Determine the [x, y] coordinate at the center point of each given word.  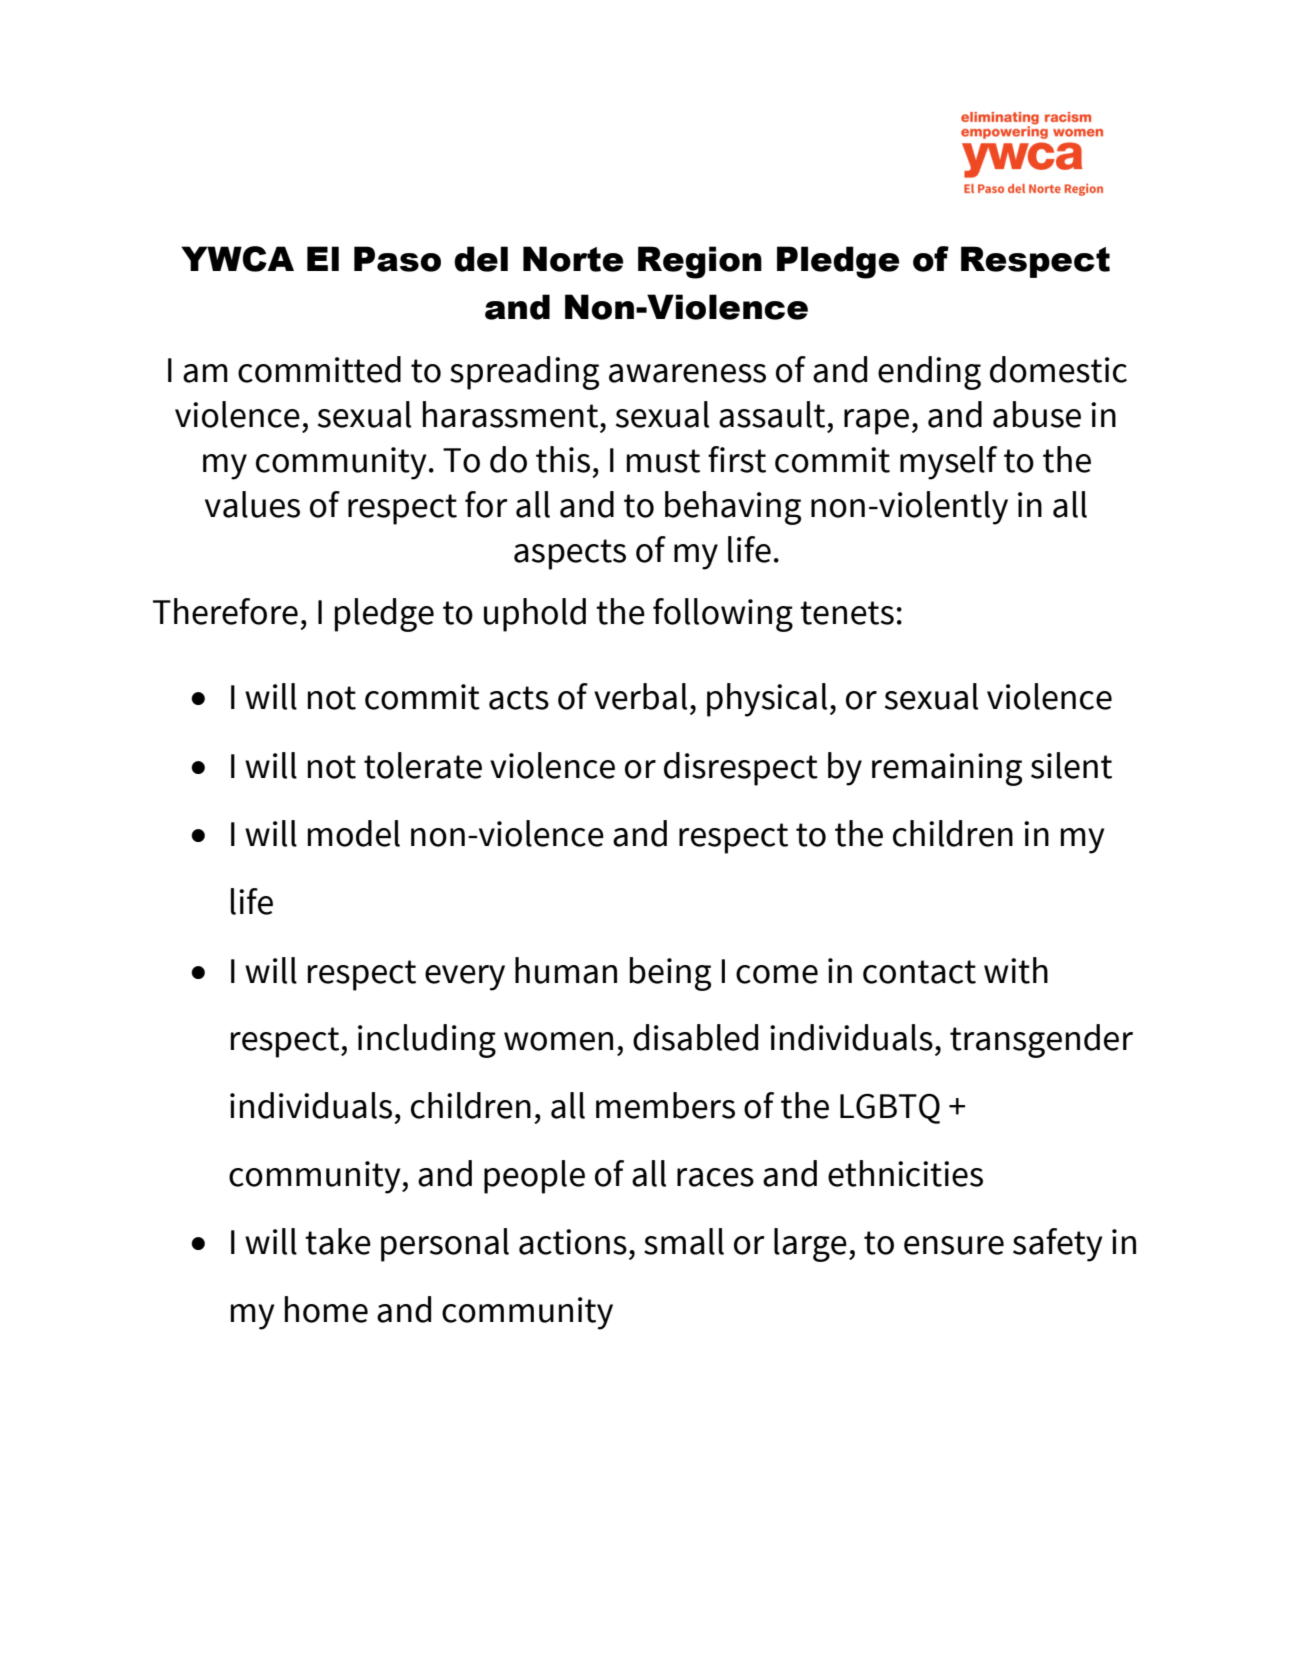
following [723, 615]
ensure [954, 1245]
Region [700, 262]
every [465, 978]
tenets [847, 613]
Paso [397, 259]
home [326, 1309]
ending [929, 373]
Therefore [225, 611]
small [684, 1241]
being [670, 974]
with [1016, 970]
